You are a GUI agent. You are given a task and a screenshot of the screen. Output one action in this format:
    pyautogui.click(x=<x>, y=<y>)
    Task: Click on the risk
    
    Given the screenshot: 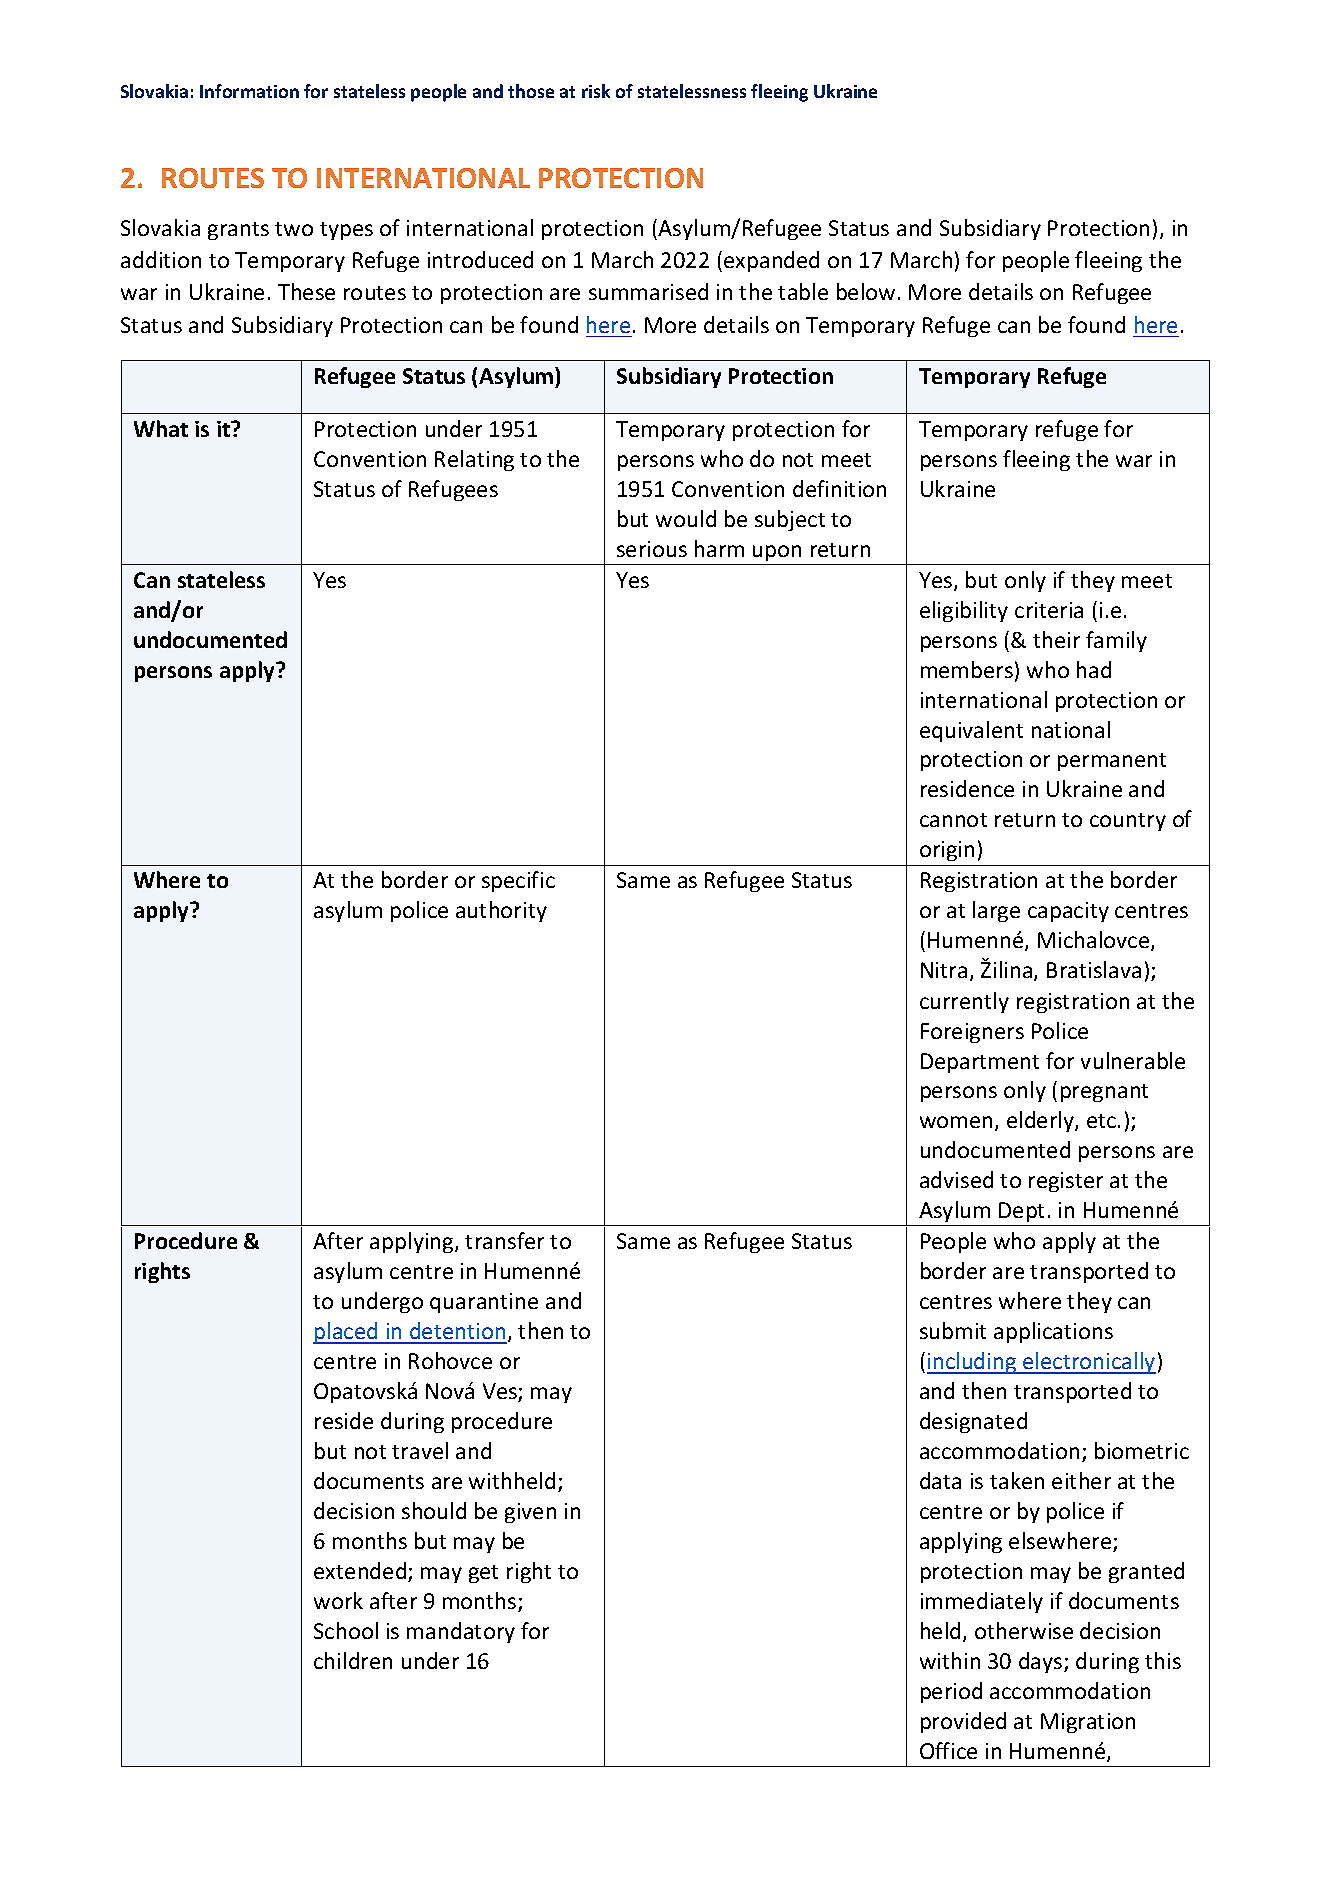 What is the action you would take?
    pyautogui.click(x=596, y=91)
